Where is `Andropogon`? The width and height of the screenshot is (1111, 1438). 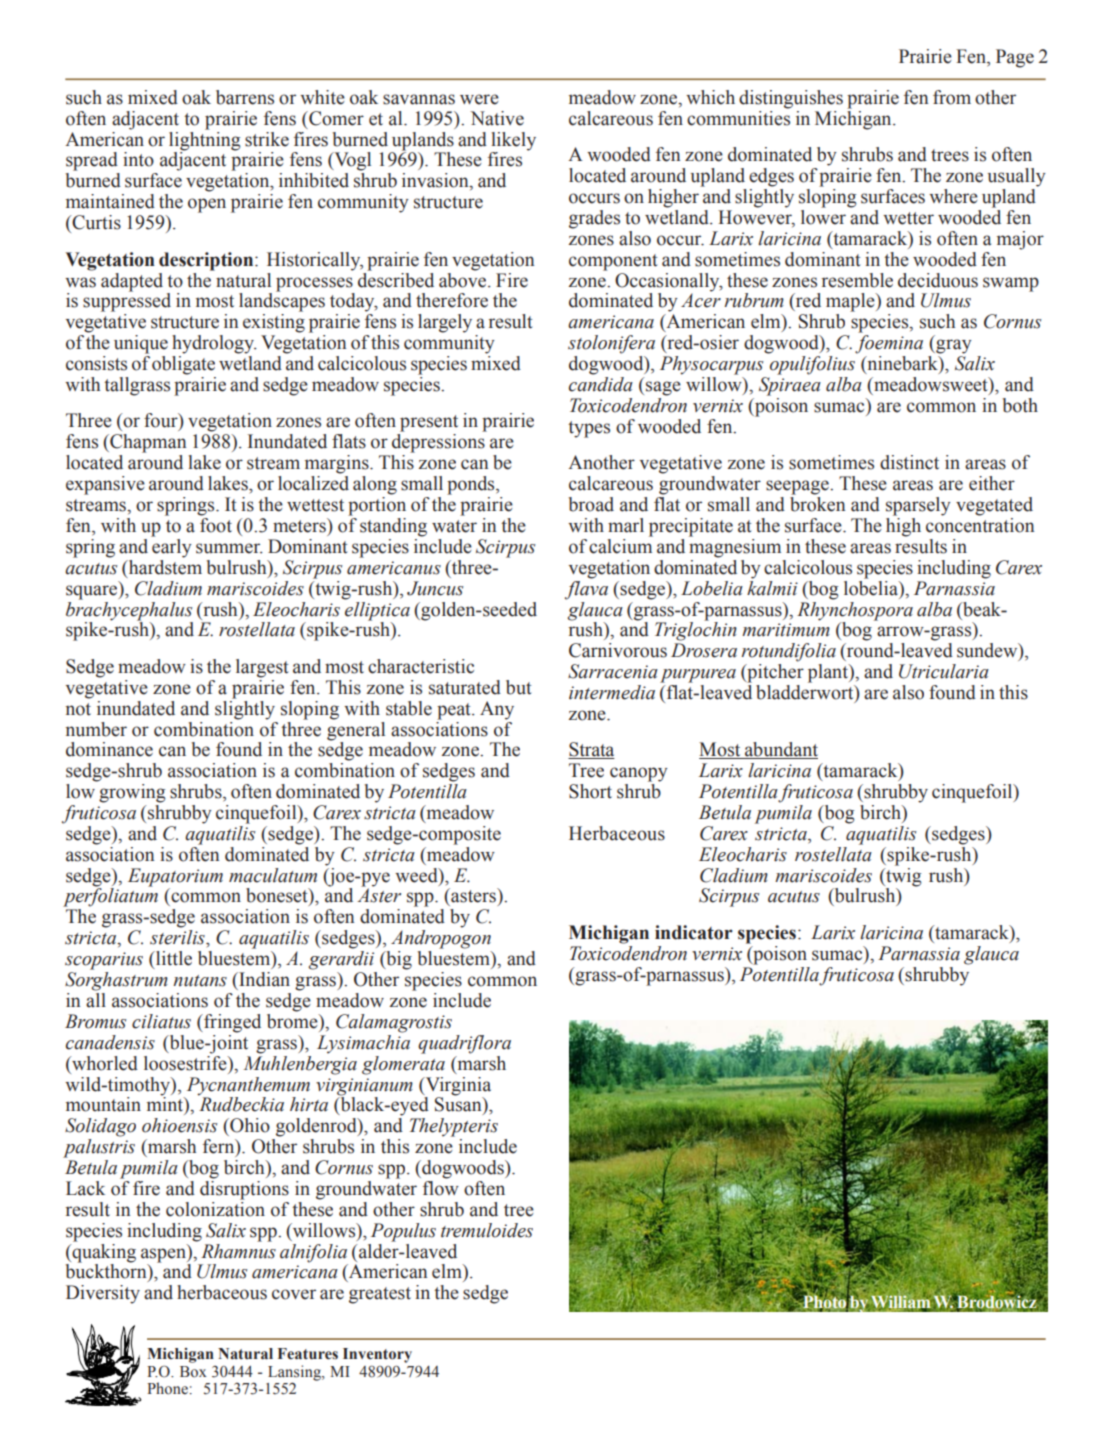
Andropogon is located at coordinates (441, 939).
